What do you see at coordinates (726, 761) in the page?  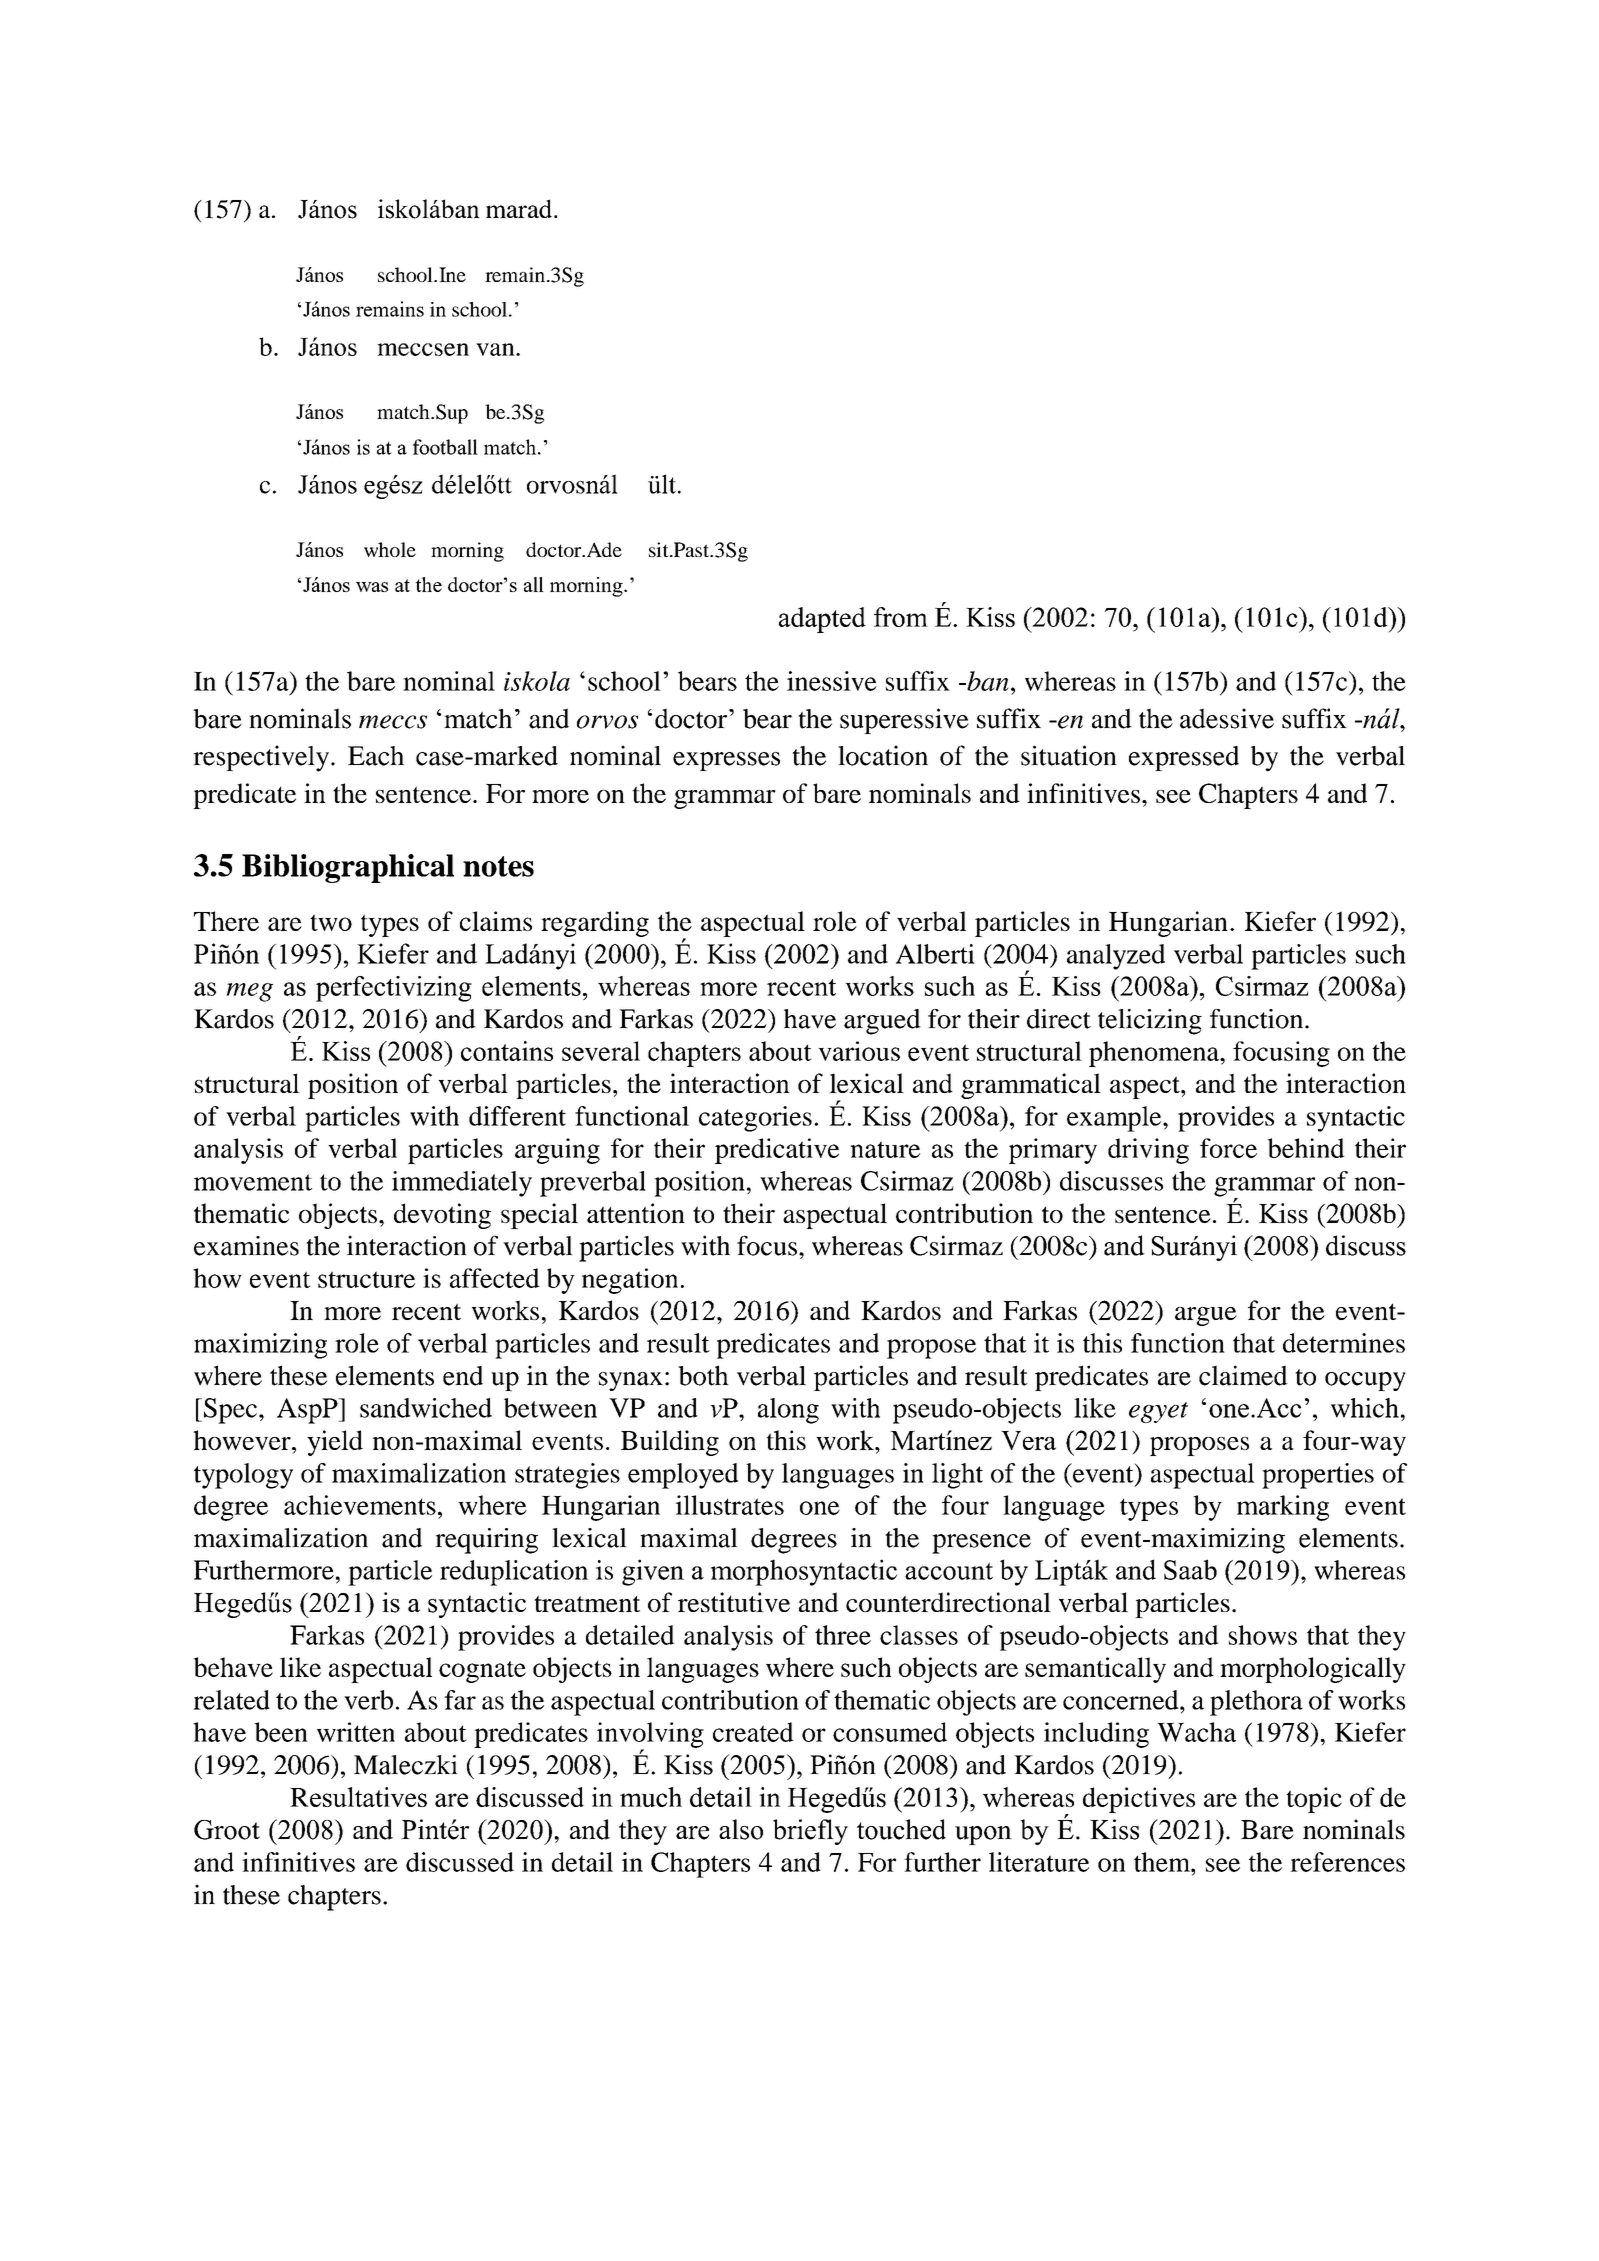 I see `expresses` at bounding box center [726, 761].
